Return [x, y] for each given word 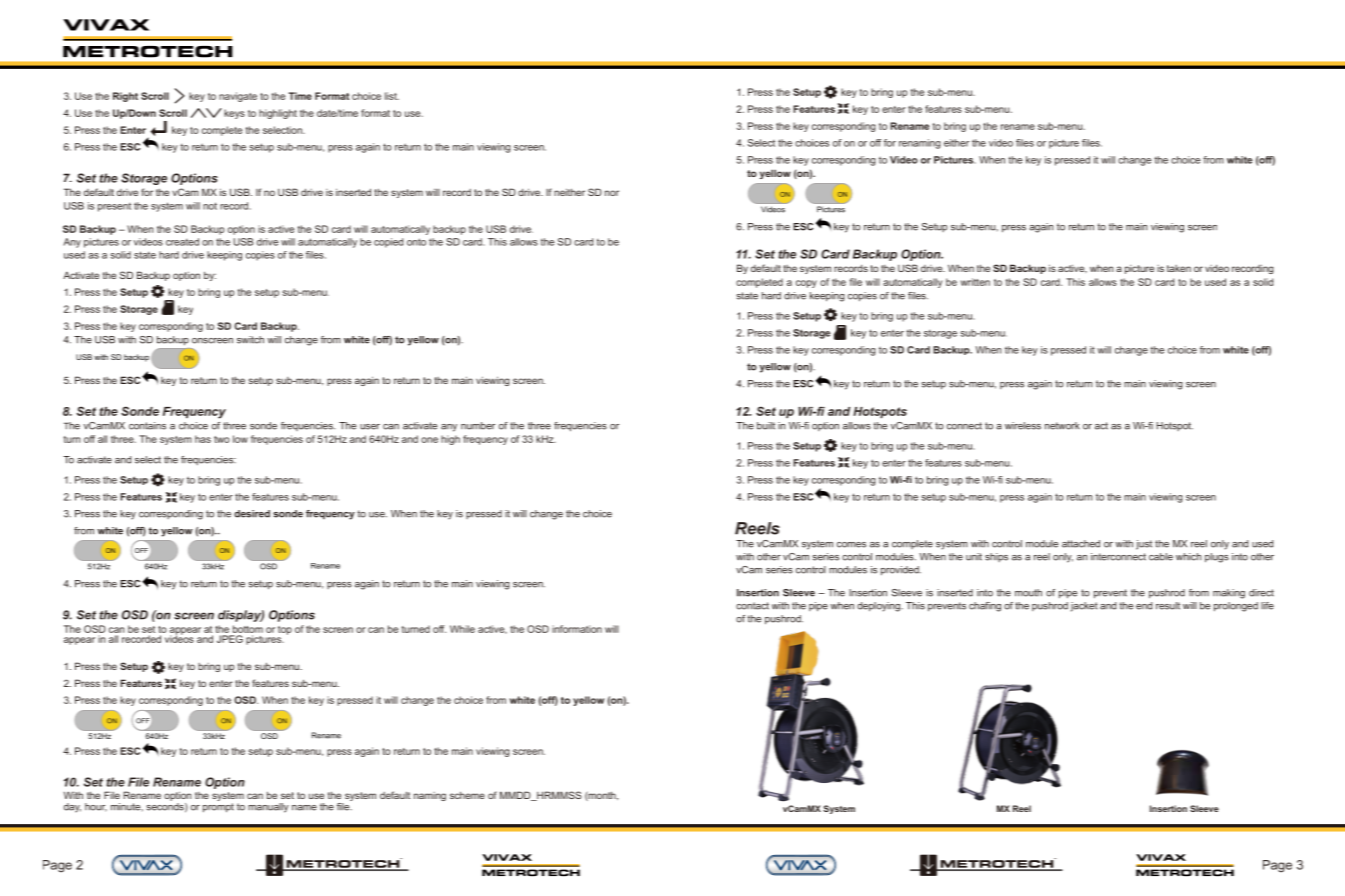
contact [752, 606]
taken [1179, 268]
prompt [218, 808]
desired [252, 514]
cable [1161, 557]
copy [806, 284]
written [975, 282]
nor [612, 193]
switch [250, 340]
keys [234, 114]
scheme [467, 795]
